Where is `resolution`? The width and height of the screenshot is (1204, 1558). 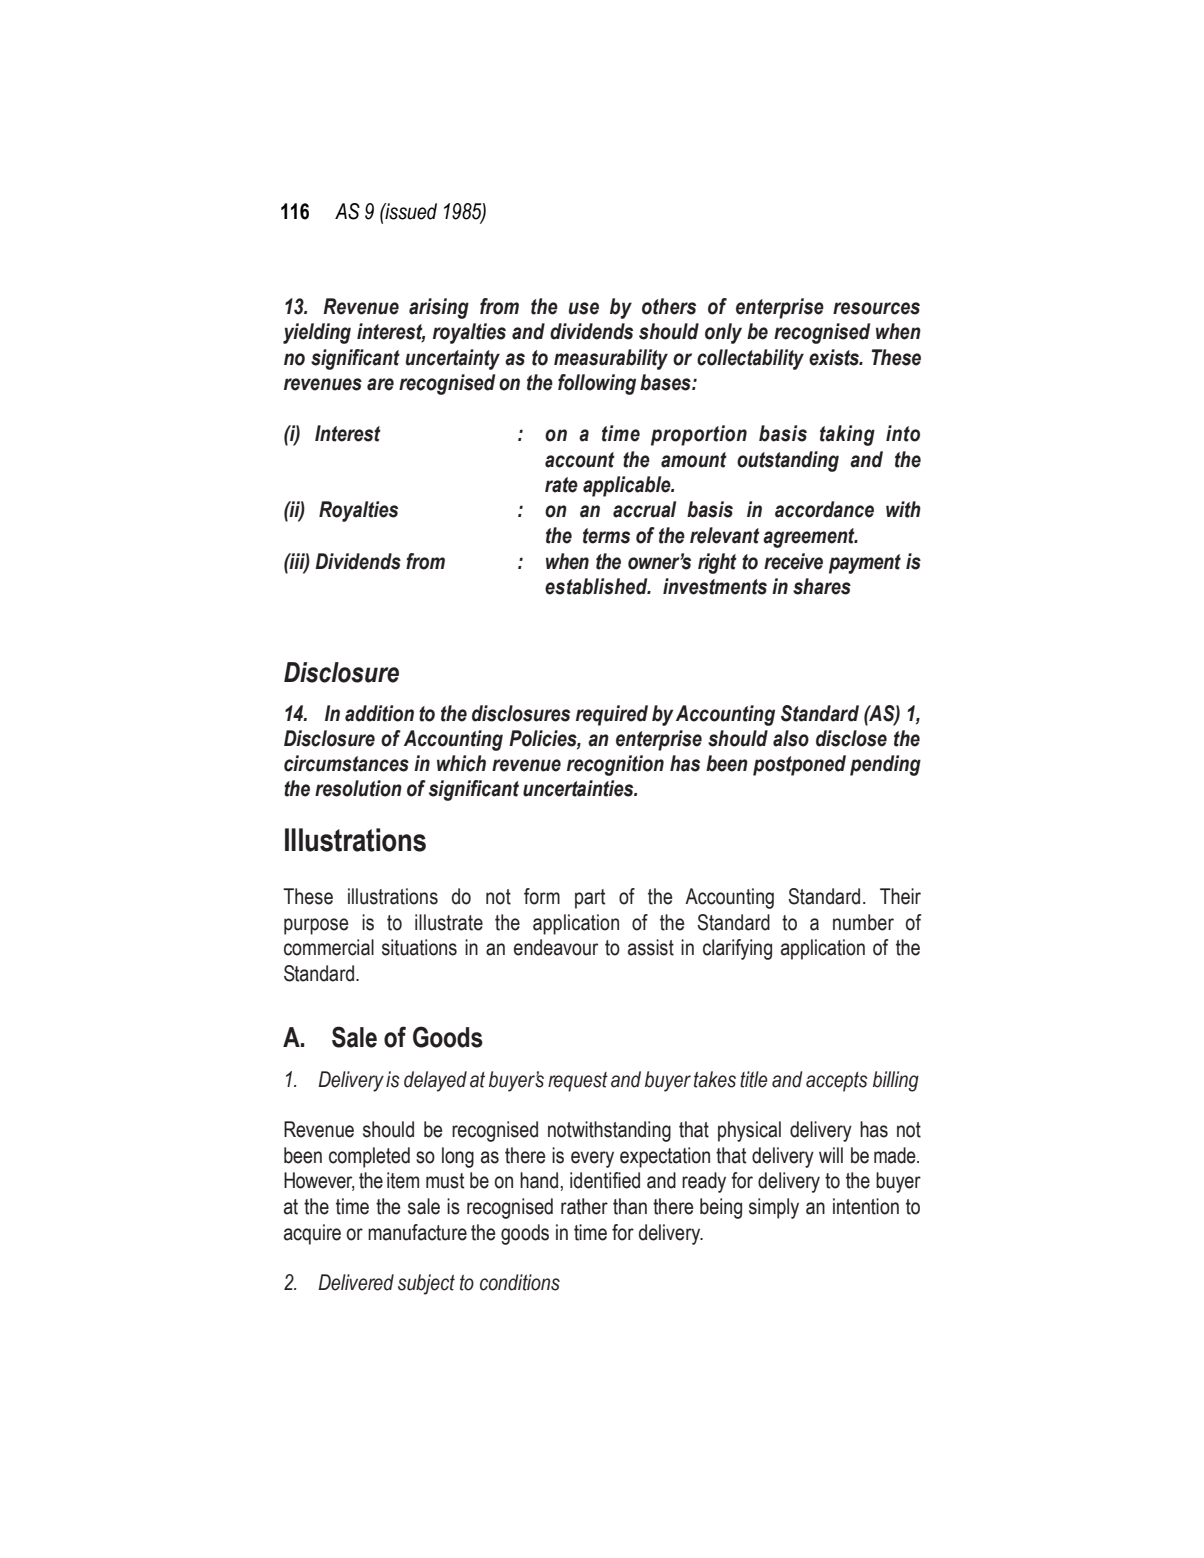
resolution is located at coordinates (358, 788).
